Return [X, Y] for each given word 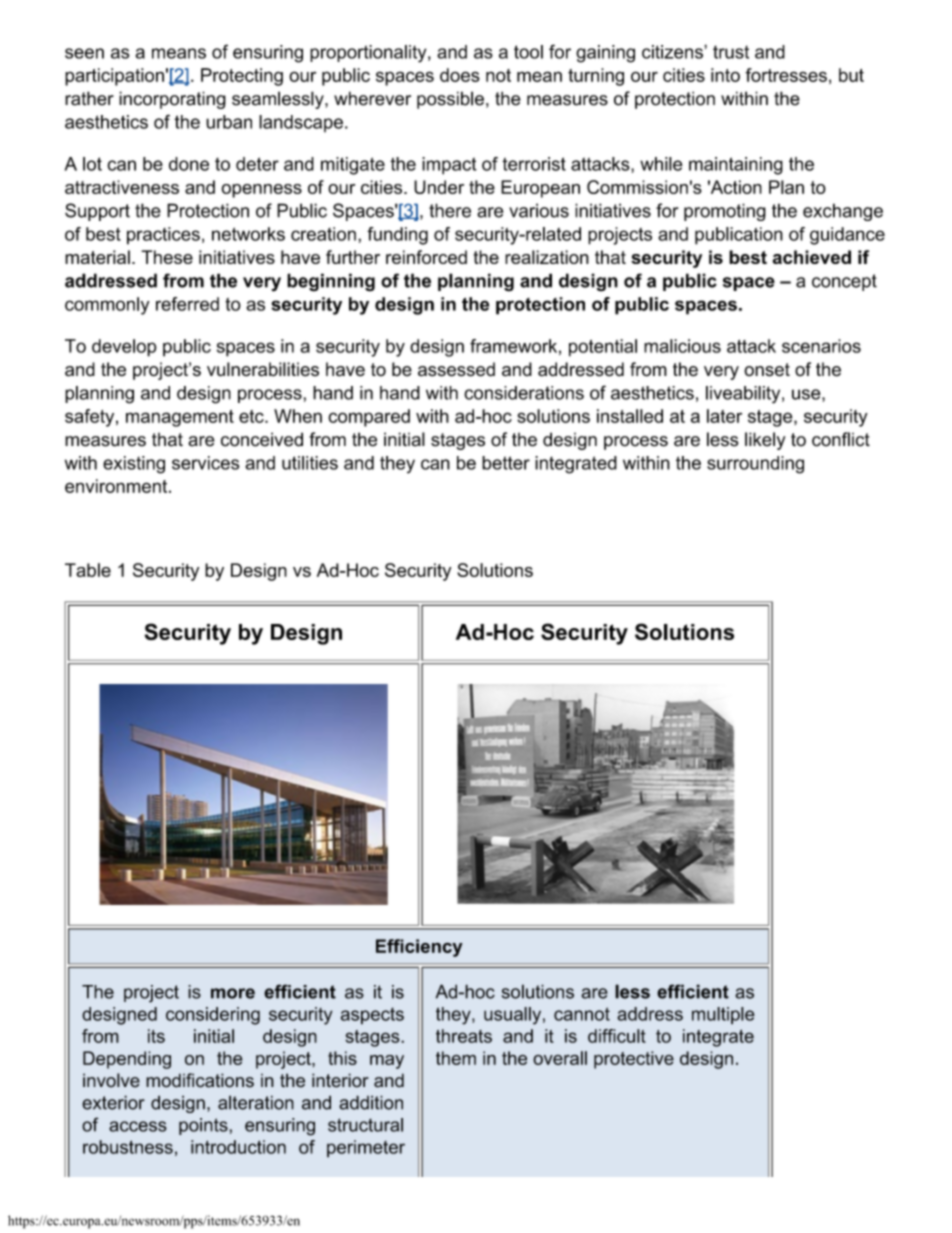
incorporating [172, 100]
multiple [723, 1015]
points [204, 1126]
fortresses [786, 75]
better [506, 463]
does [460, 75]
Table [88, 570]
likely [765, 441]
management [180, 418]
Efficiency [419, 948]
